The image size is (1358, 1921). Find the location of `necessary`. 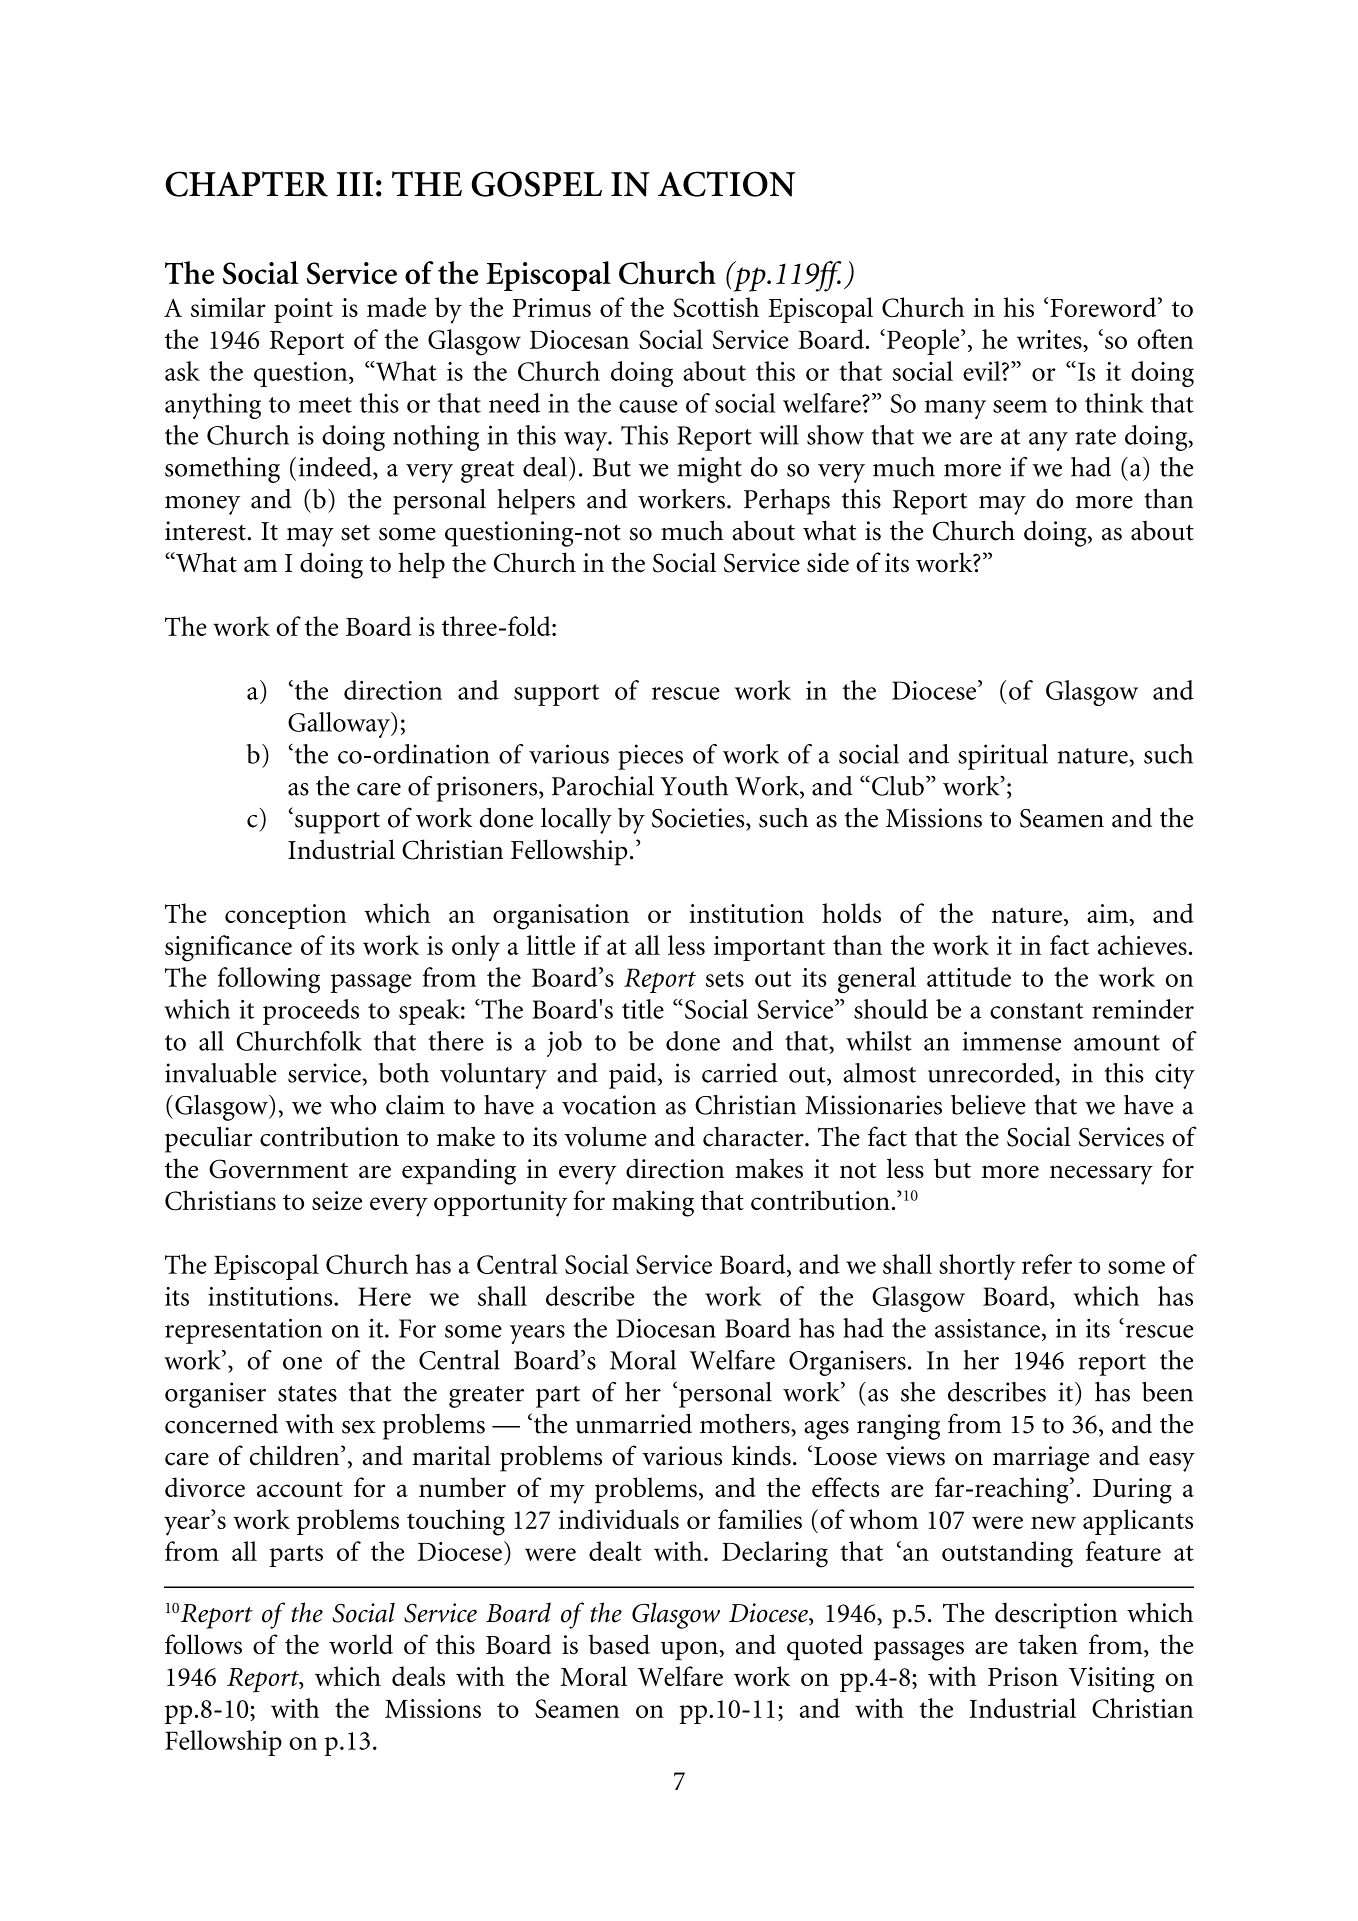

necessary is located at coordinates (1101, 1175).
